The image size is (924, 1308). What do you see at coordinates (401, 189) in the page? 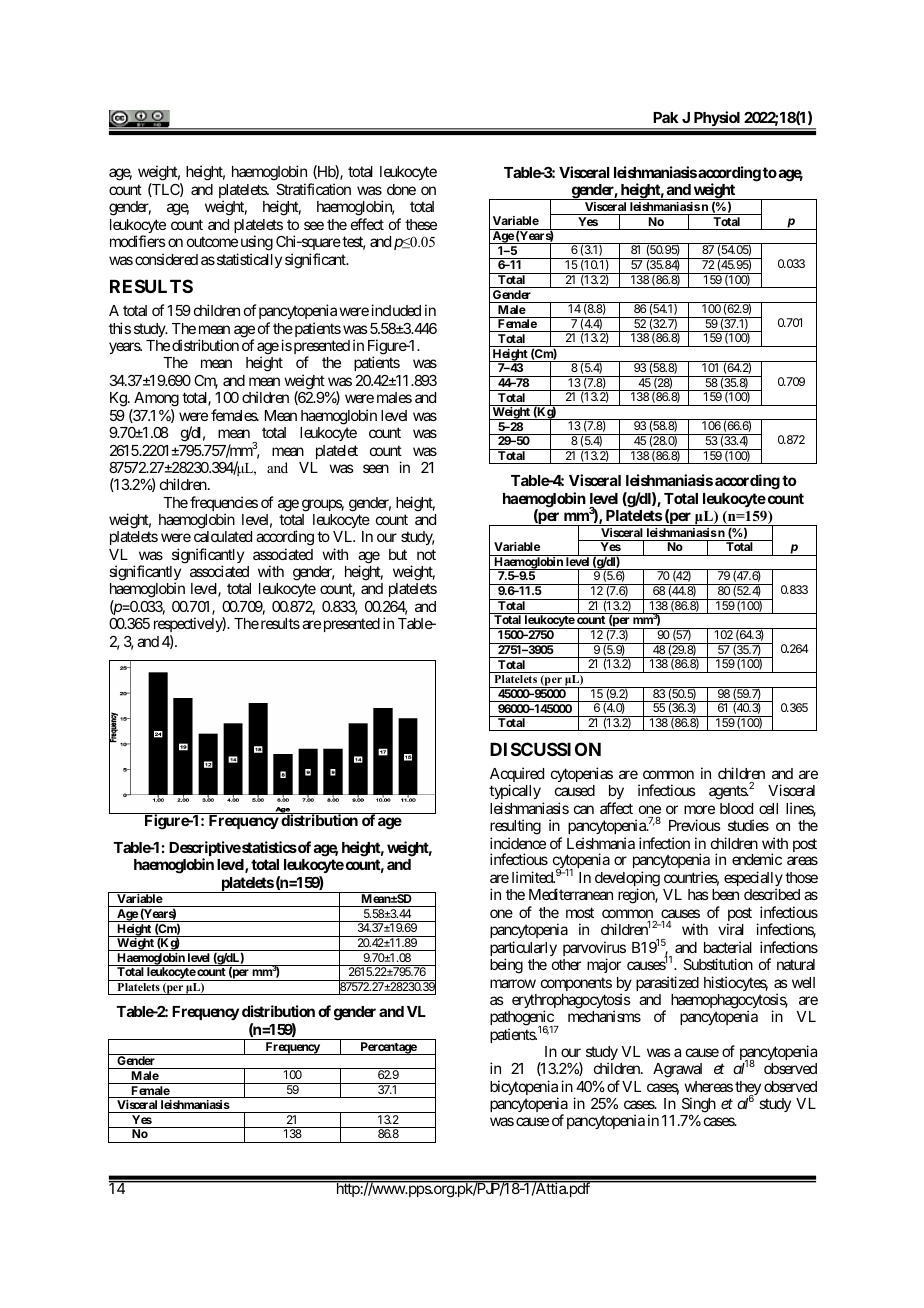
I see `done` at bounding box center [401, 189].
